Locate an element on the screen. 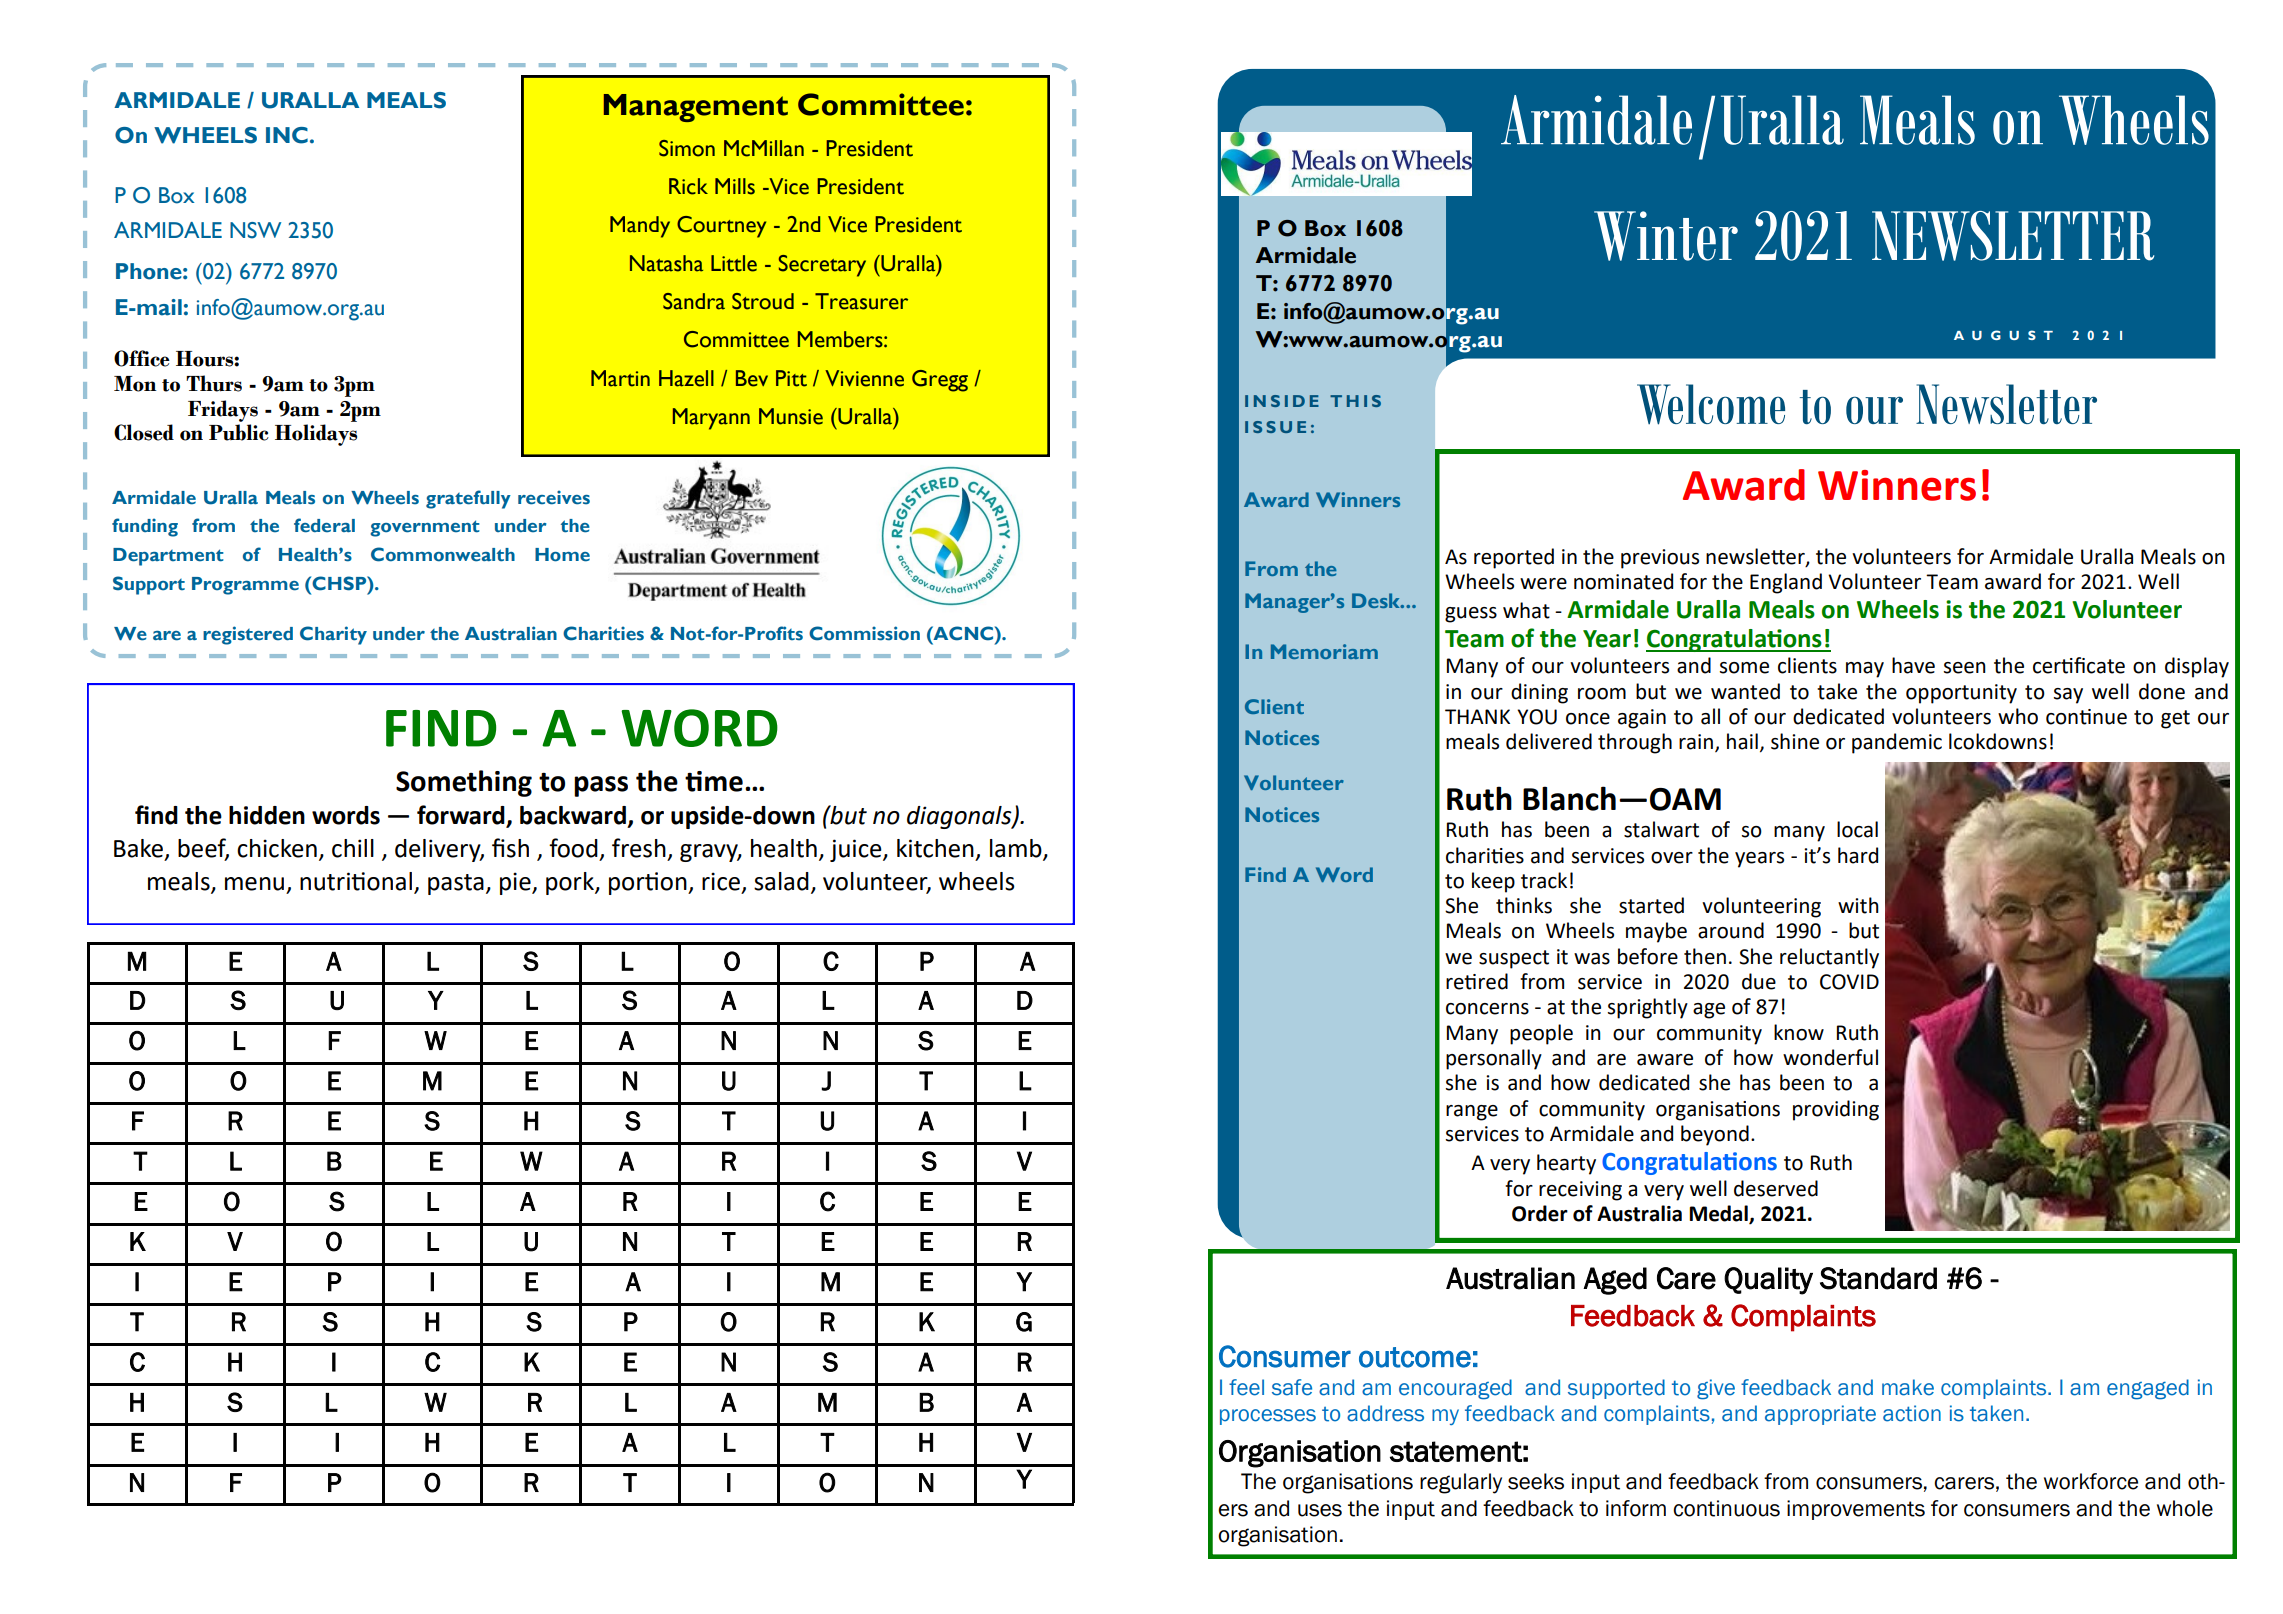 The height and width of the screenshot is (1614, 2283). England is located at coordinates (1786, 583).
